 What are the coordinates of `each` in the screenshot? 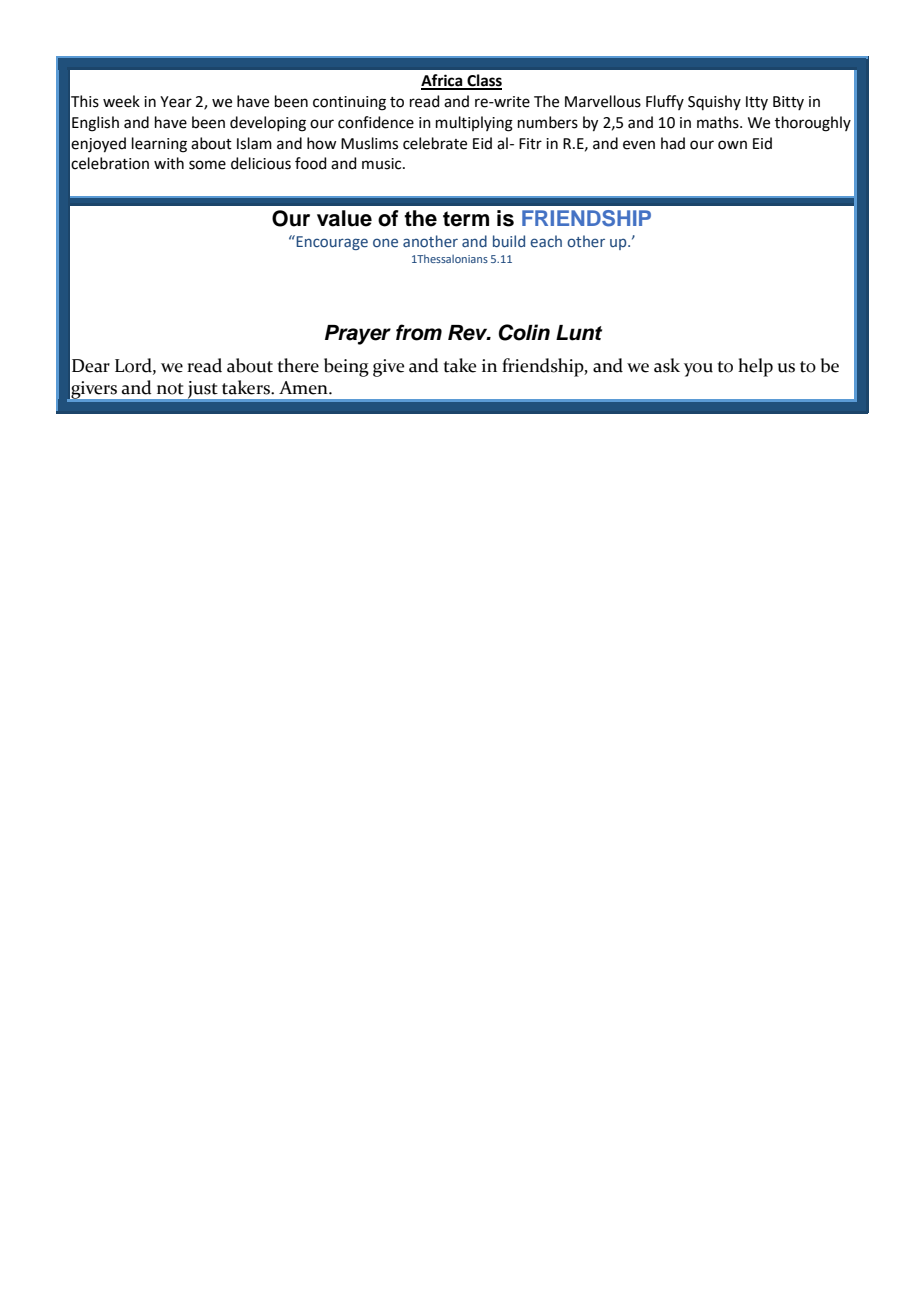 It's located at (546, 241).
